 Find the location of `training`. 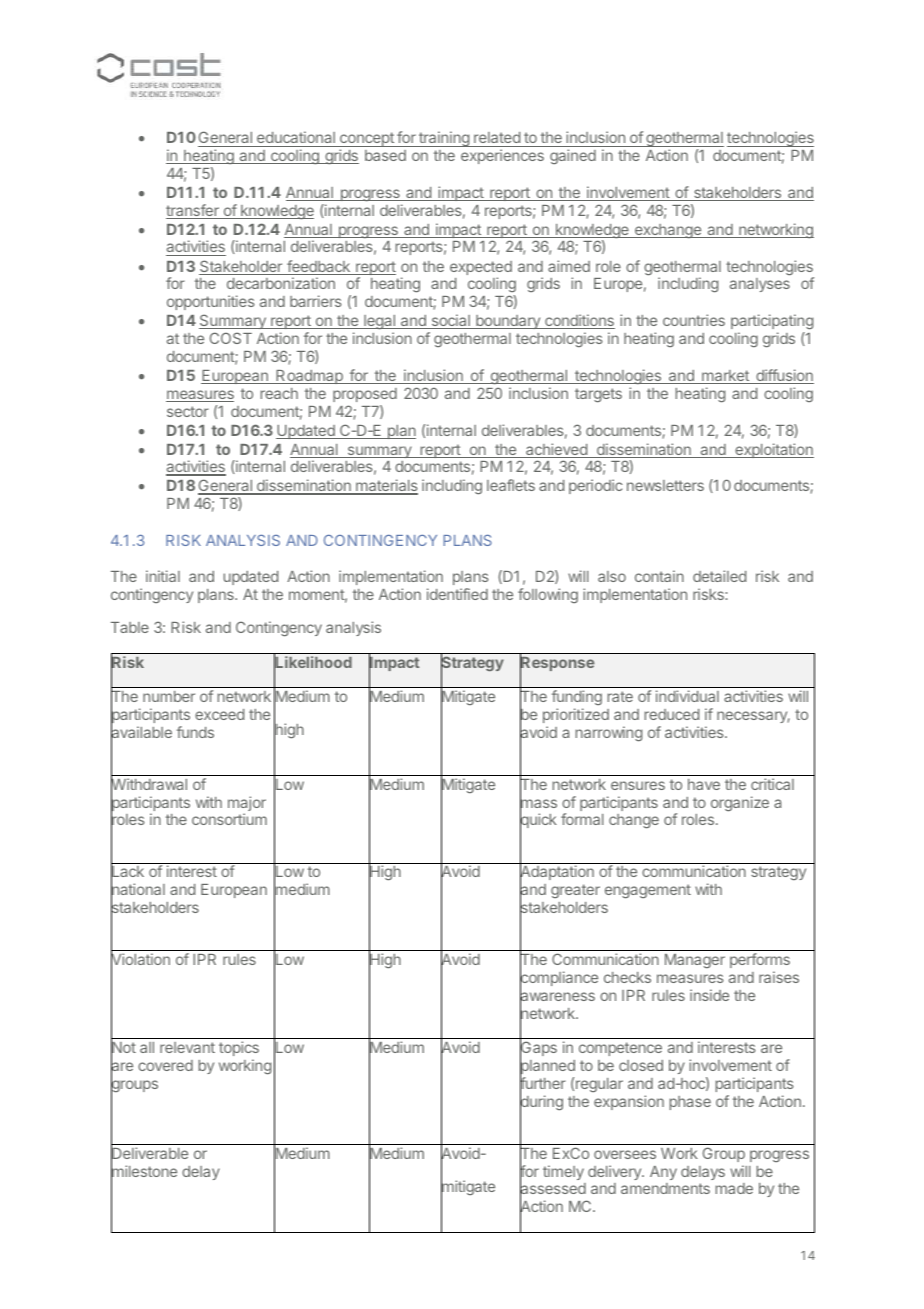

training is located at coordinates (444, 139).
